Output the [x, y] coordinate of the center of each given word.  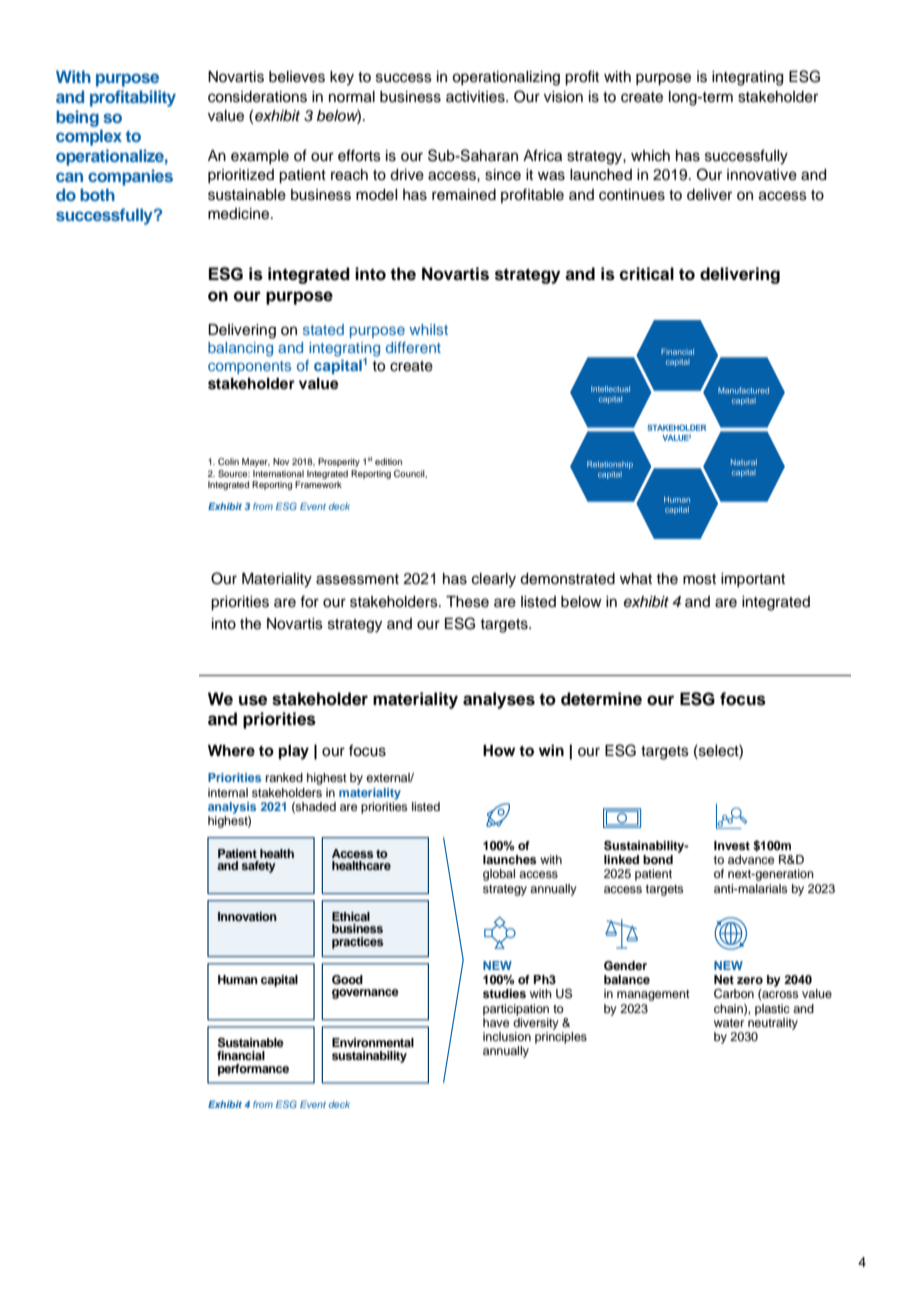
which [650, 156]
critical [646, 274]
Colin [228, 461]
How [499, 751]
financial [241, 1055]
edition [388, 461]
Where [231, 750]
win [551, 750]
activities [476, 97]
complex [89, 137]
